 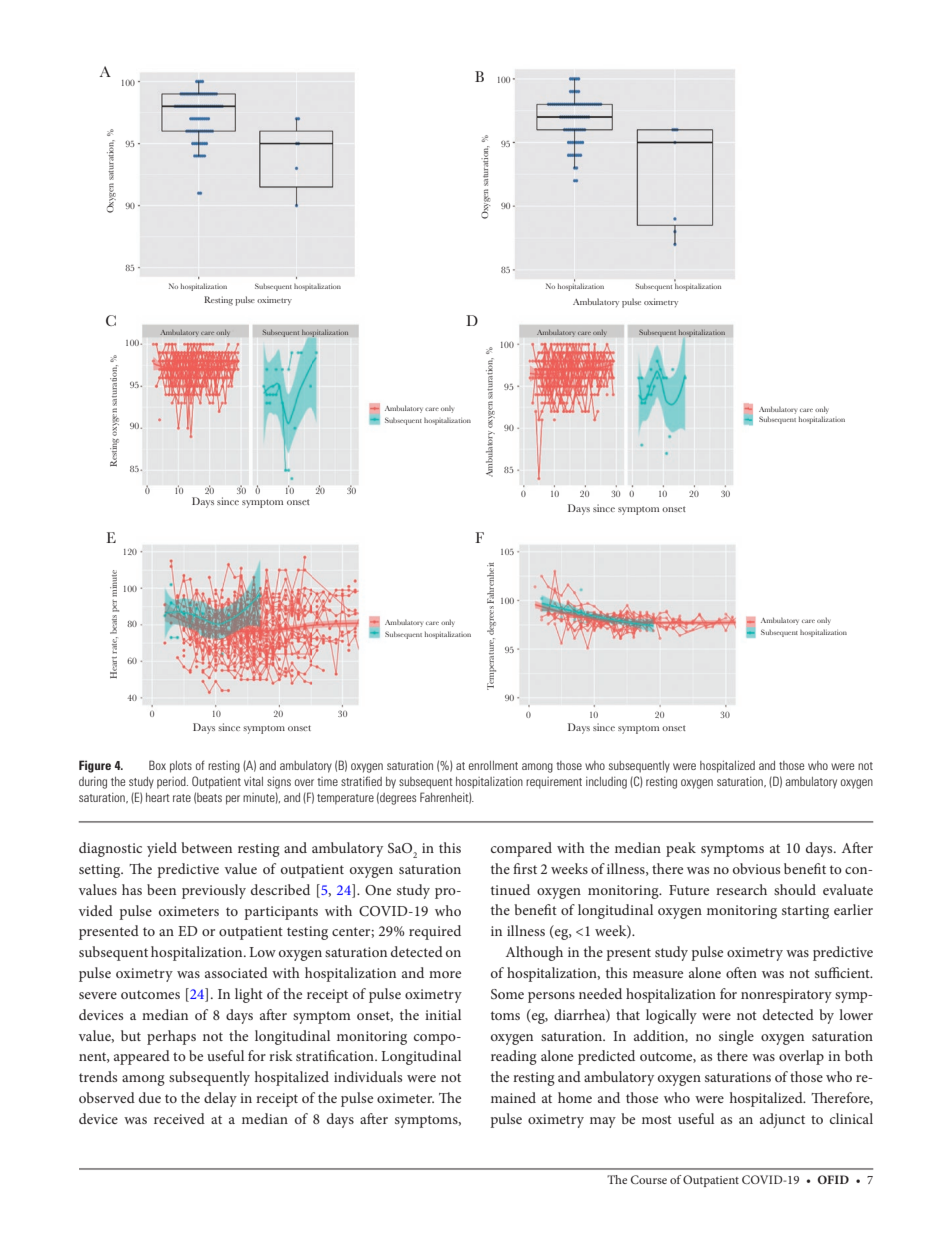 What do you see at coordinates (805, 912) in the screenshot?
I see `starting` at bounding box center [805, 912].
